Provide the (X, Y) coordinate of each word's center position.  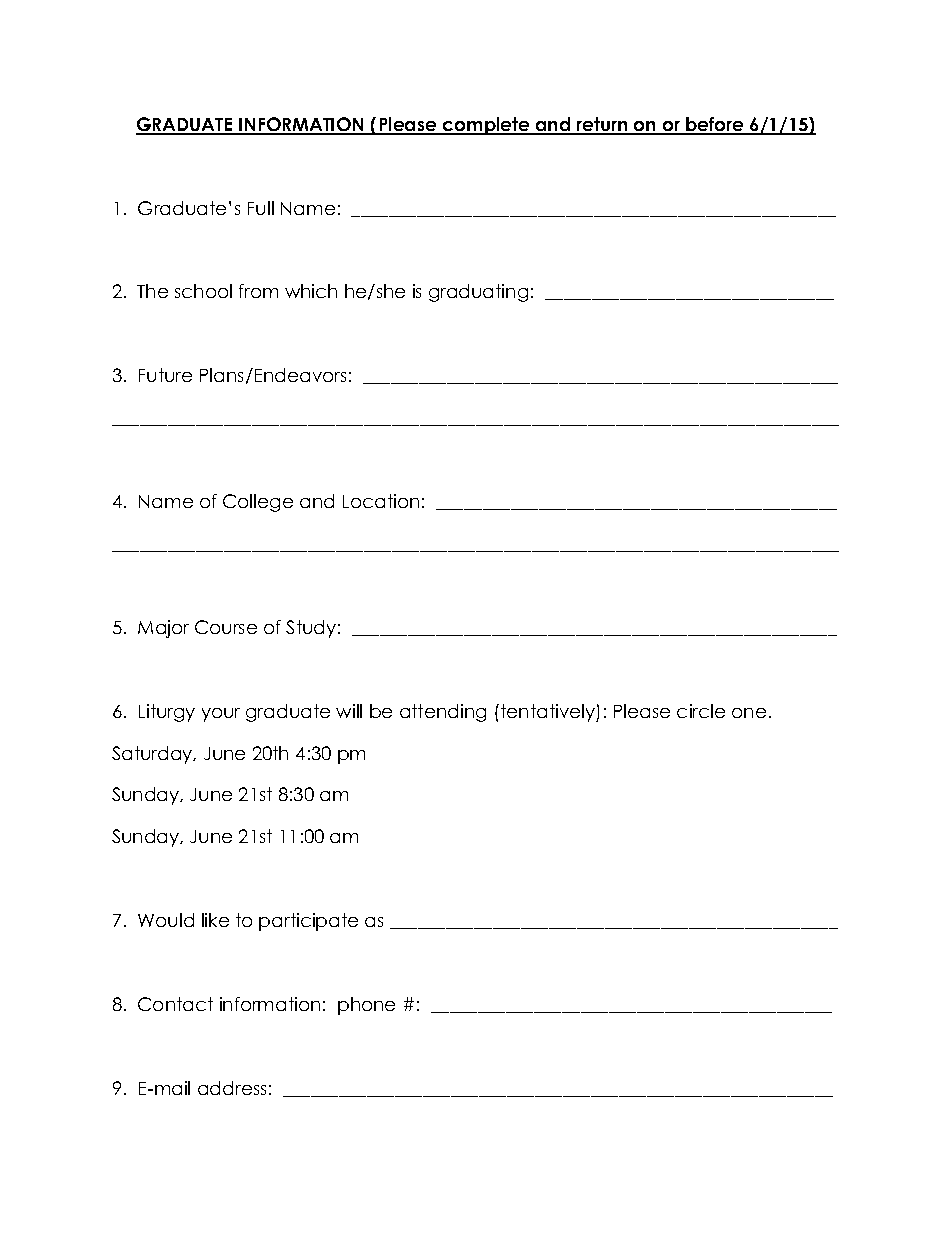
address (232, 1088)
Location (381, 501)
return (602, 125)
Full (261, 208)
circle (701, 711)
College (258, 503)
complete (486, 126)
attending (443, 713)
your (221, 715)
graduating (478, 293)
